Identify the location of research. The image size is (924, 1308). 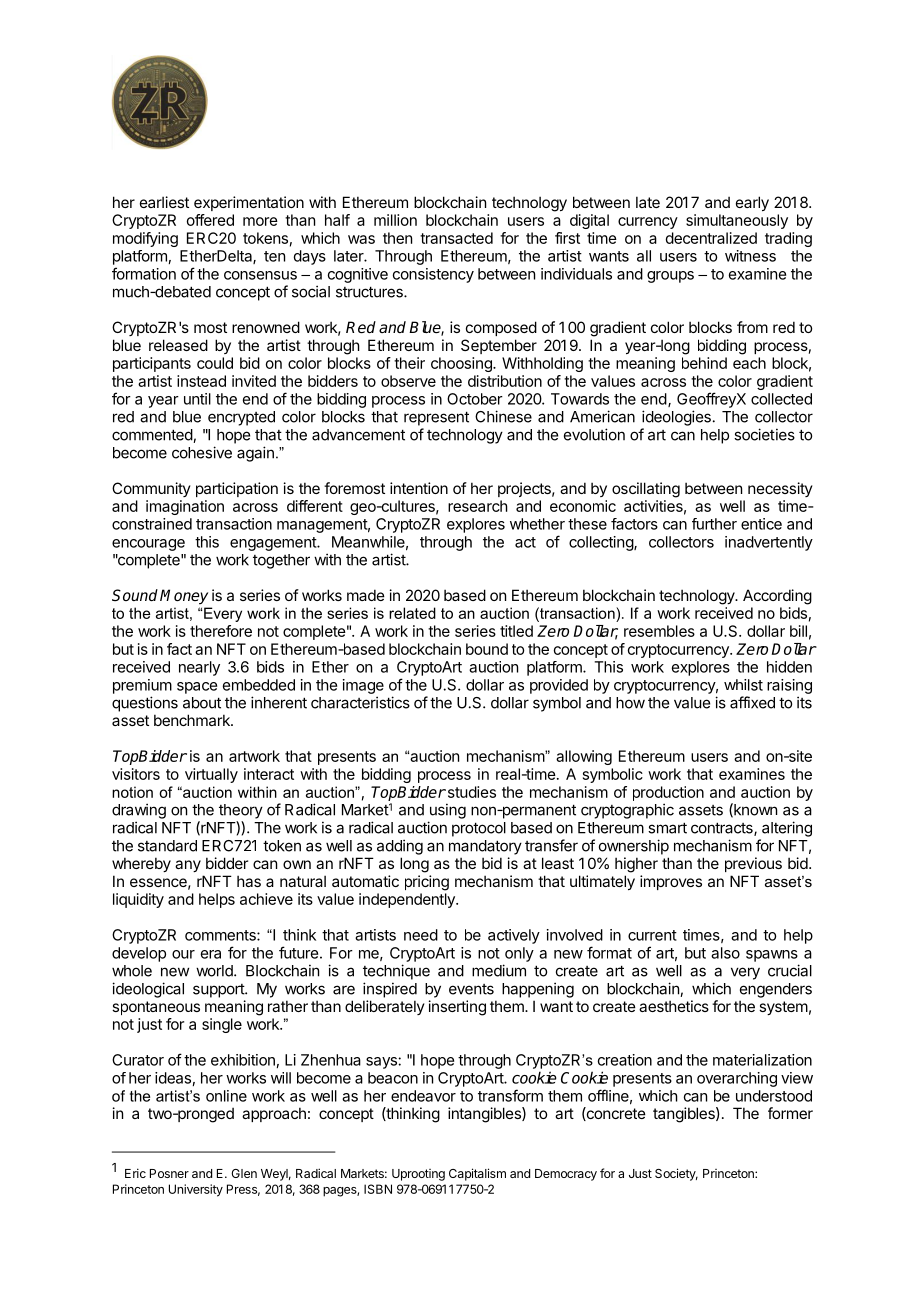
(478, 506).
